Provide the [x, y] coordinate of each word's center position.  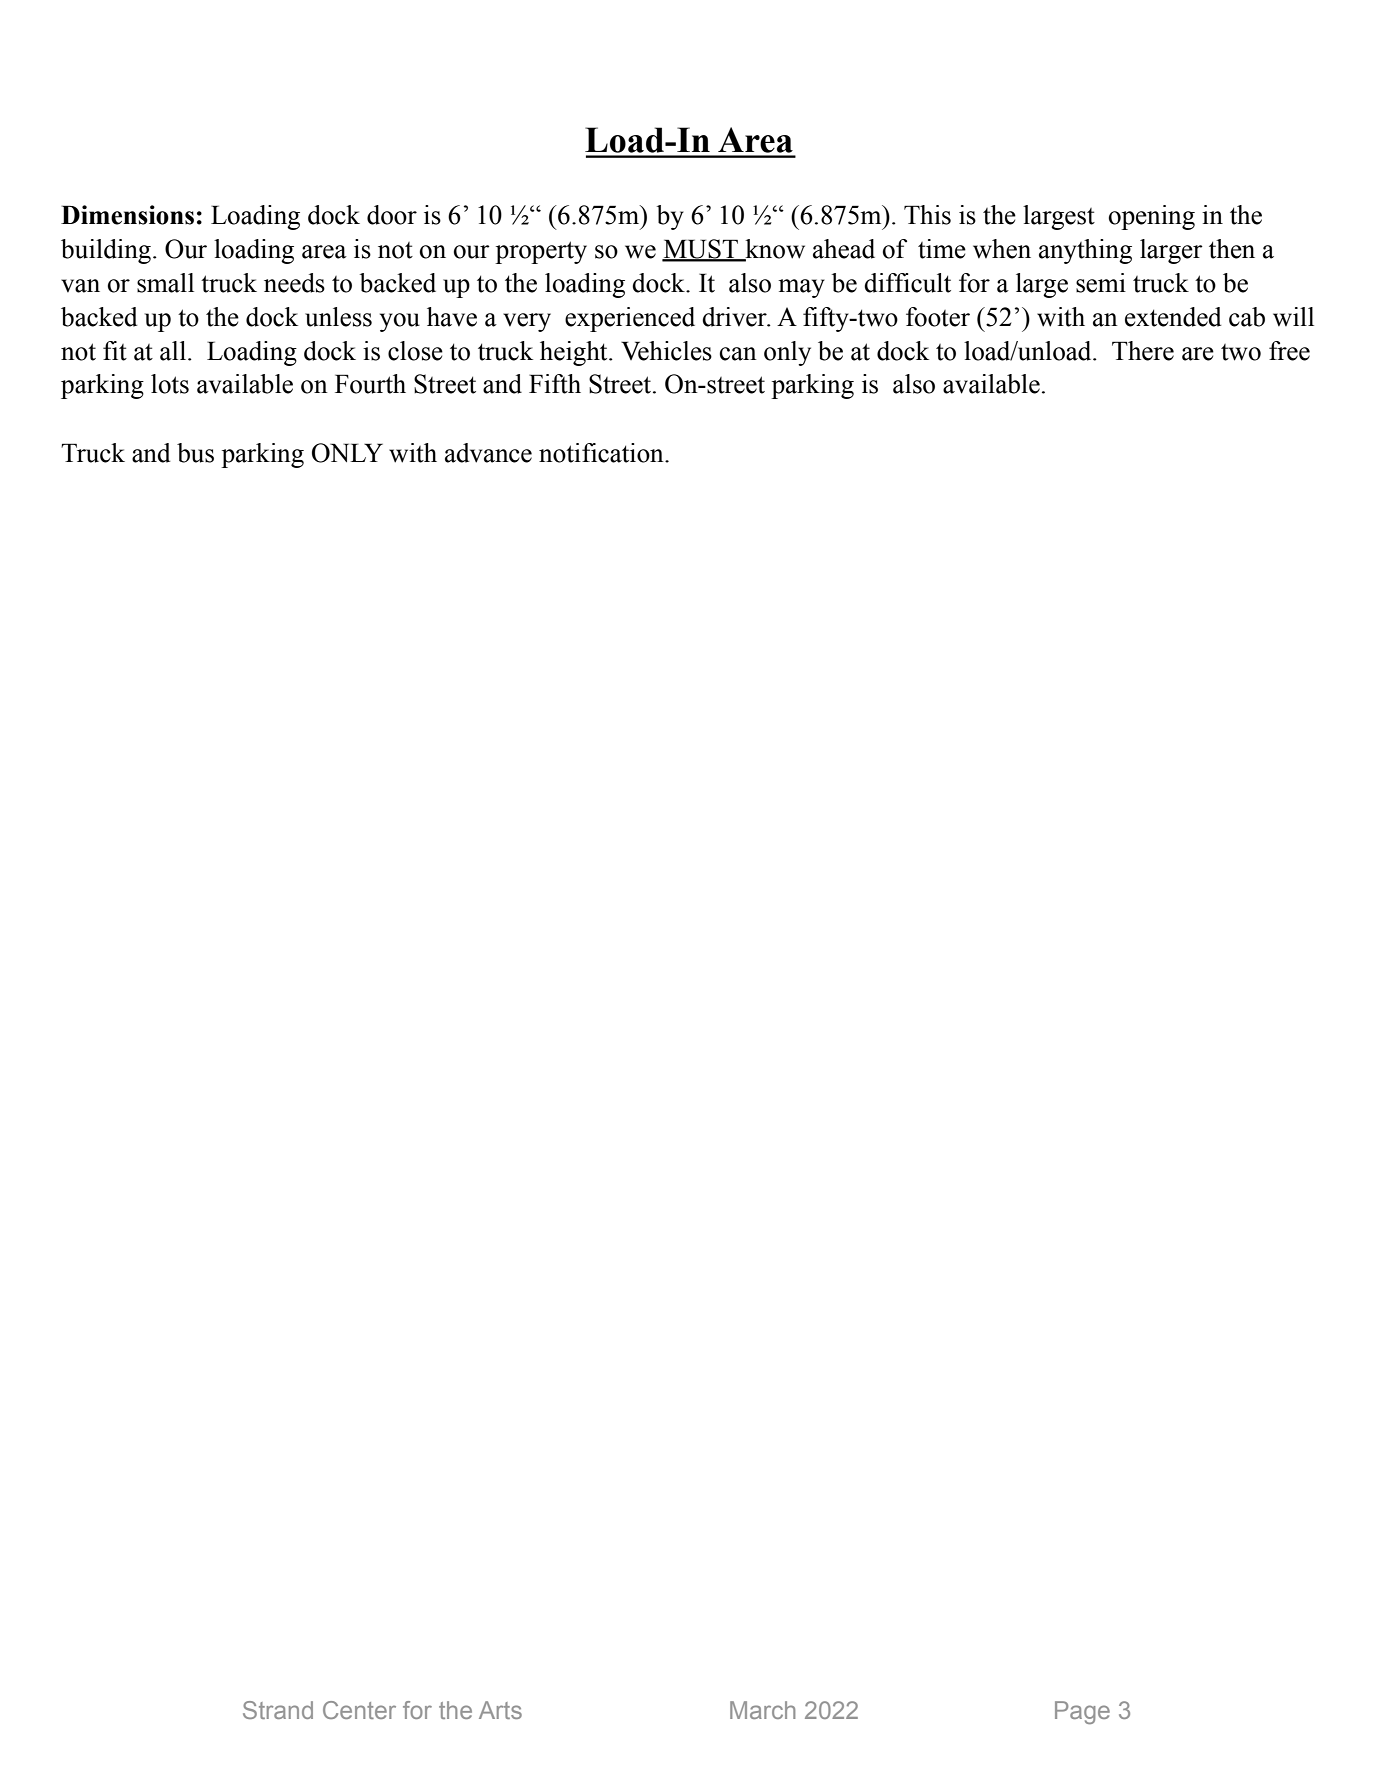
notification [602, 453]
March [762, 1710]
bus [195, 453]
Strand [278, 1710]
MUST [701, 250]
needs [294, 283]
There [1143, 351]
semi [1101, 283]
